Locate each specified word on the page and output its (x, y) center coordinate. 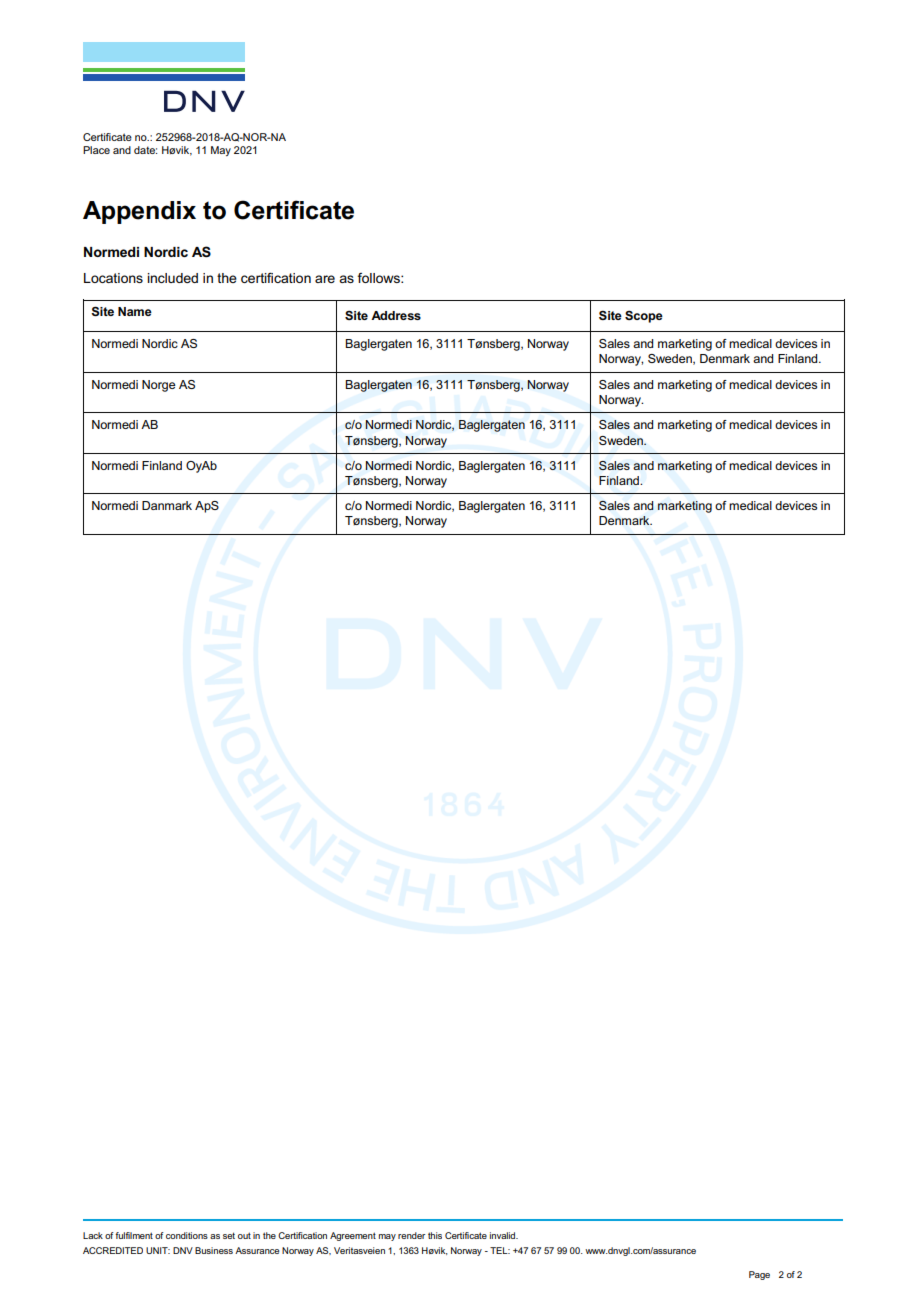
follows (379, 278)
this (435, 1235)
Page (759, 1275)
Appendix (139, 212)
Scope (644, 316)
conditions (187, 1235)
